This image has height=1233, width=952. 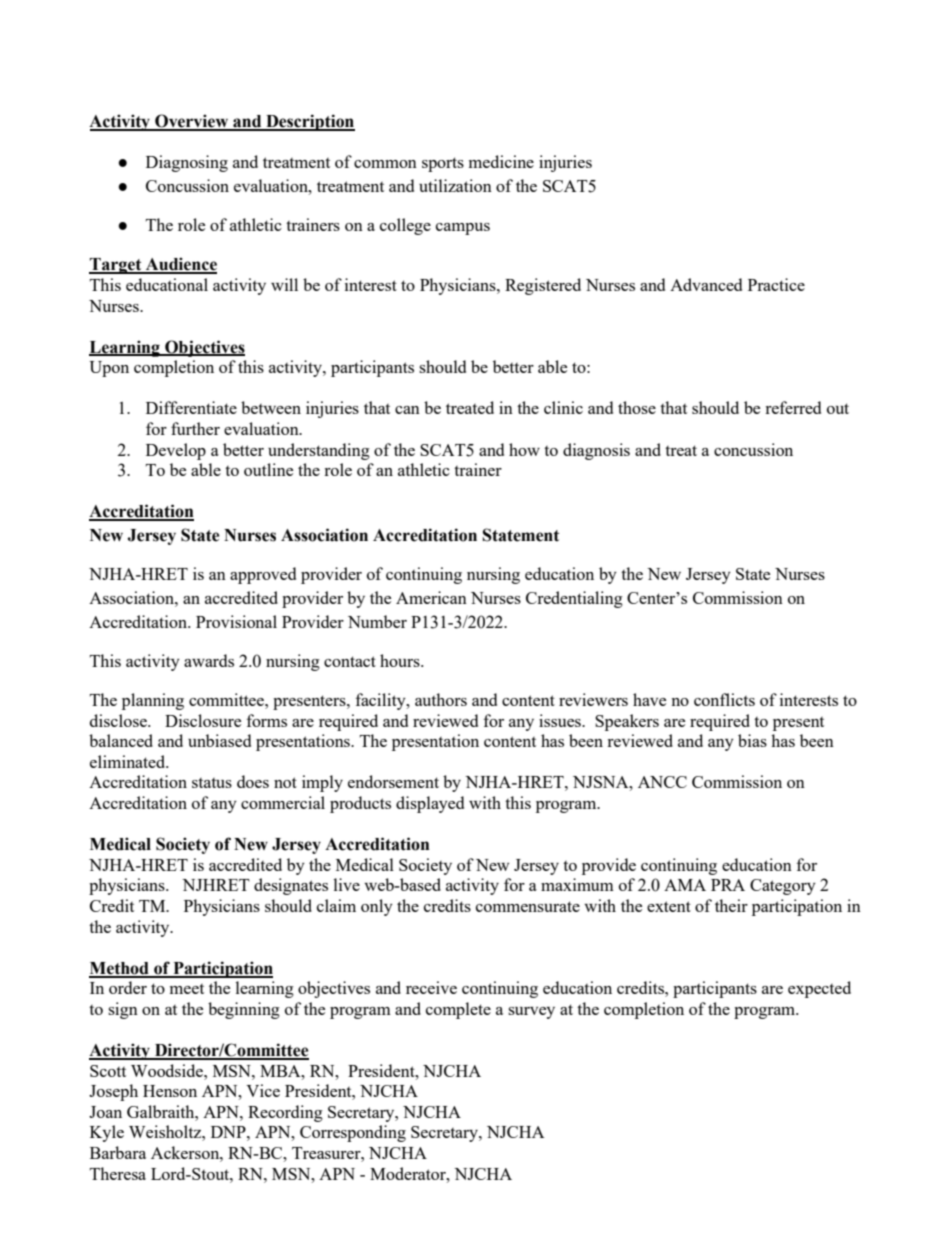 What do you see at coordinates (187, 163) in the image?
I see `Diagnosing` at bounding box center [187, 163].
